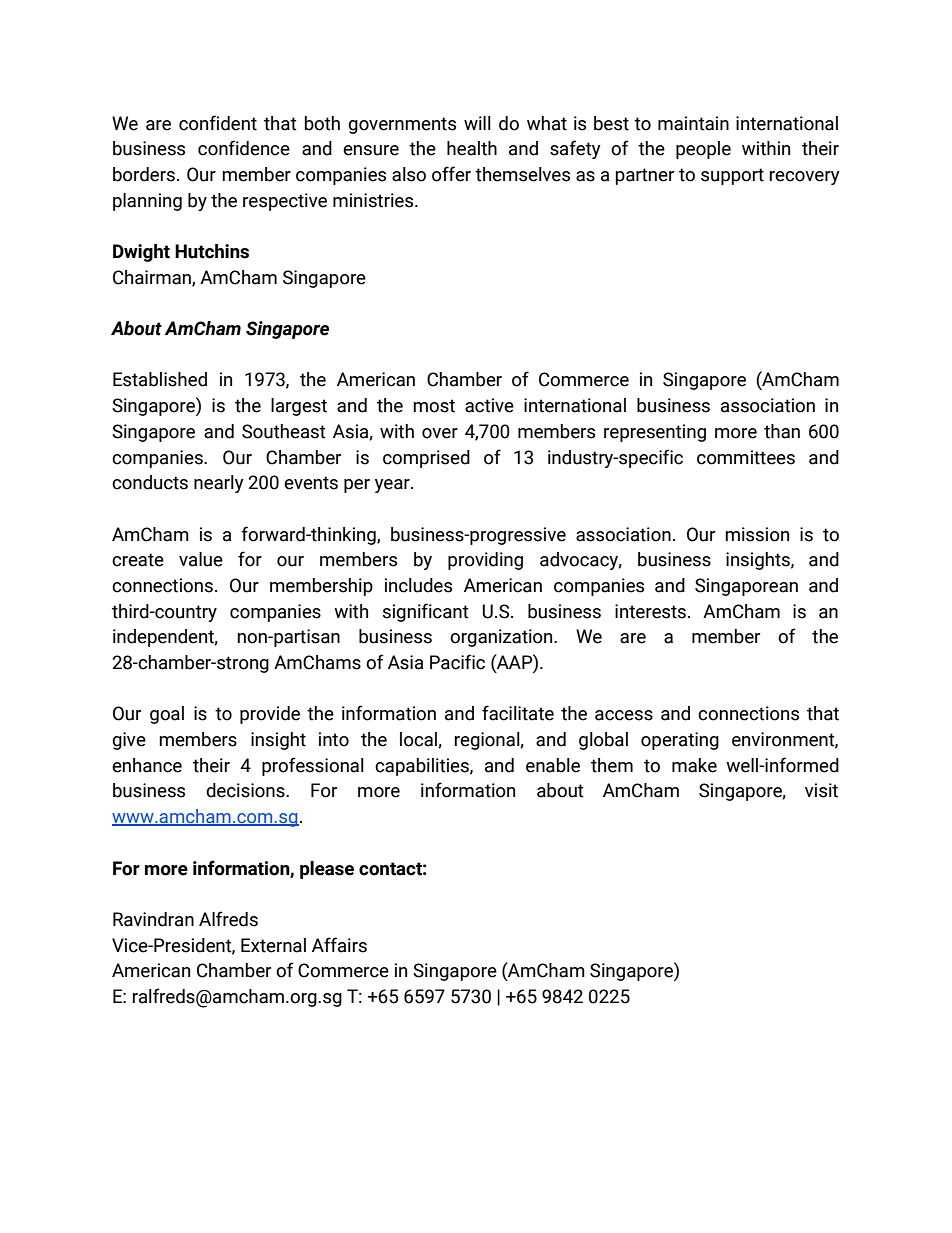 The image size is (952, 1233). What do you see at coordinates (821, 790) in the screenshot?
I see `visit` at bounding box center [821, 790].
